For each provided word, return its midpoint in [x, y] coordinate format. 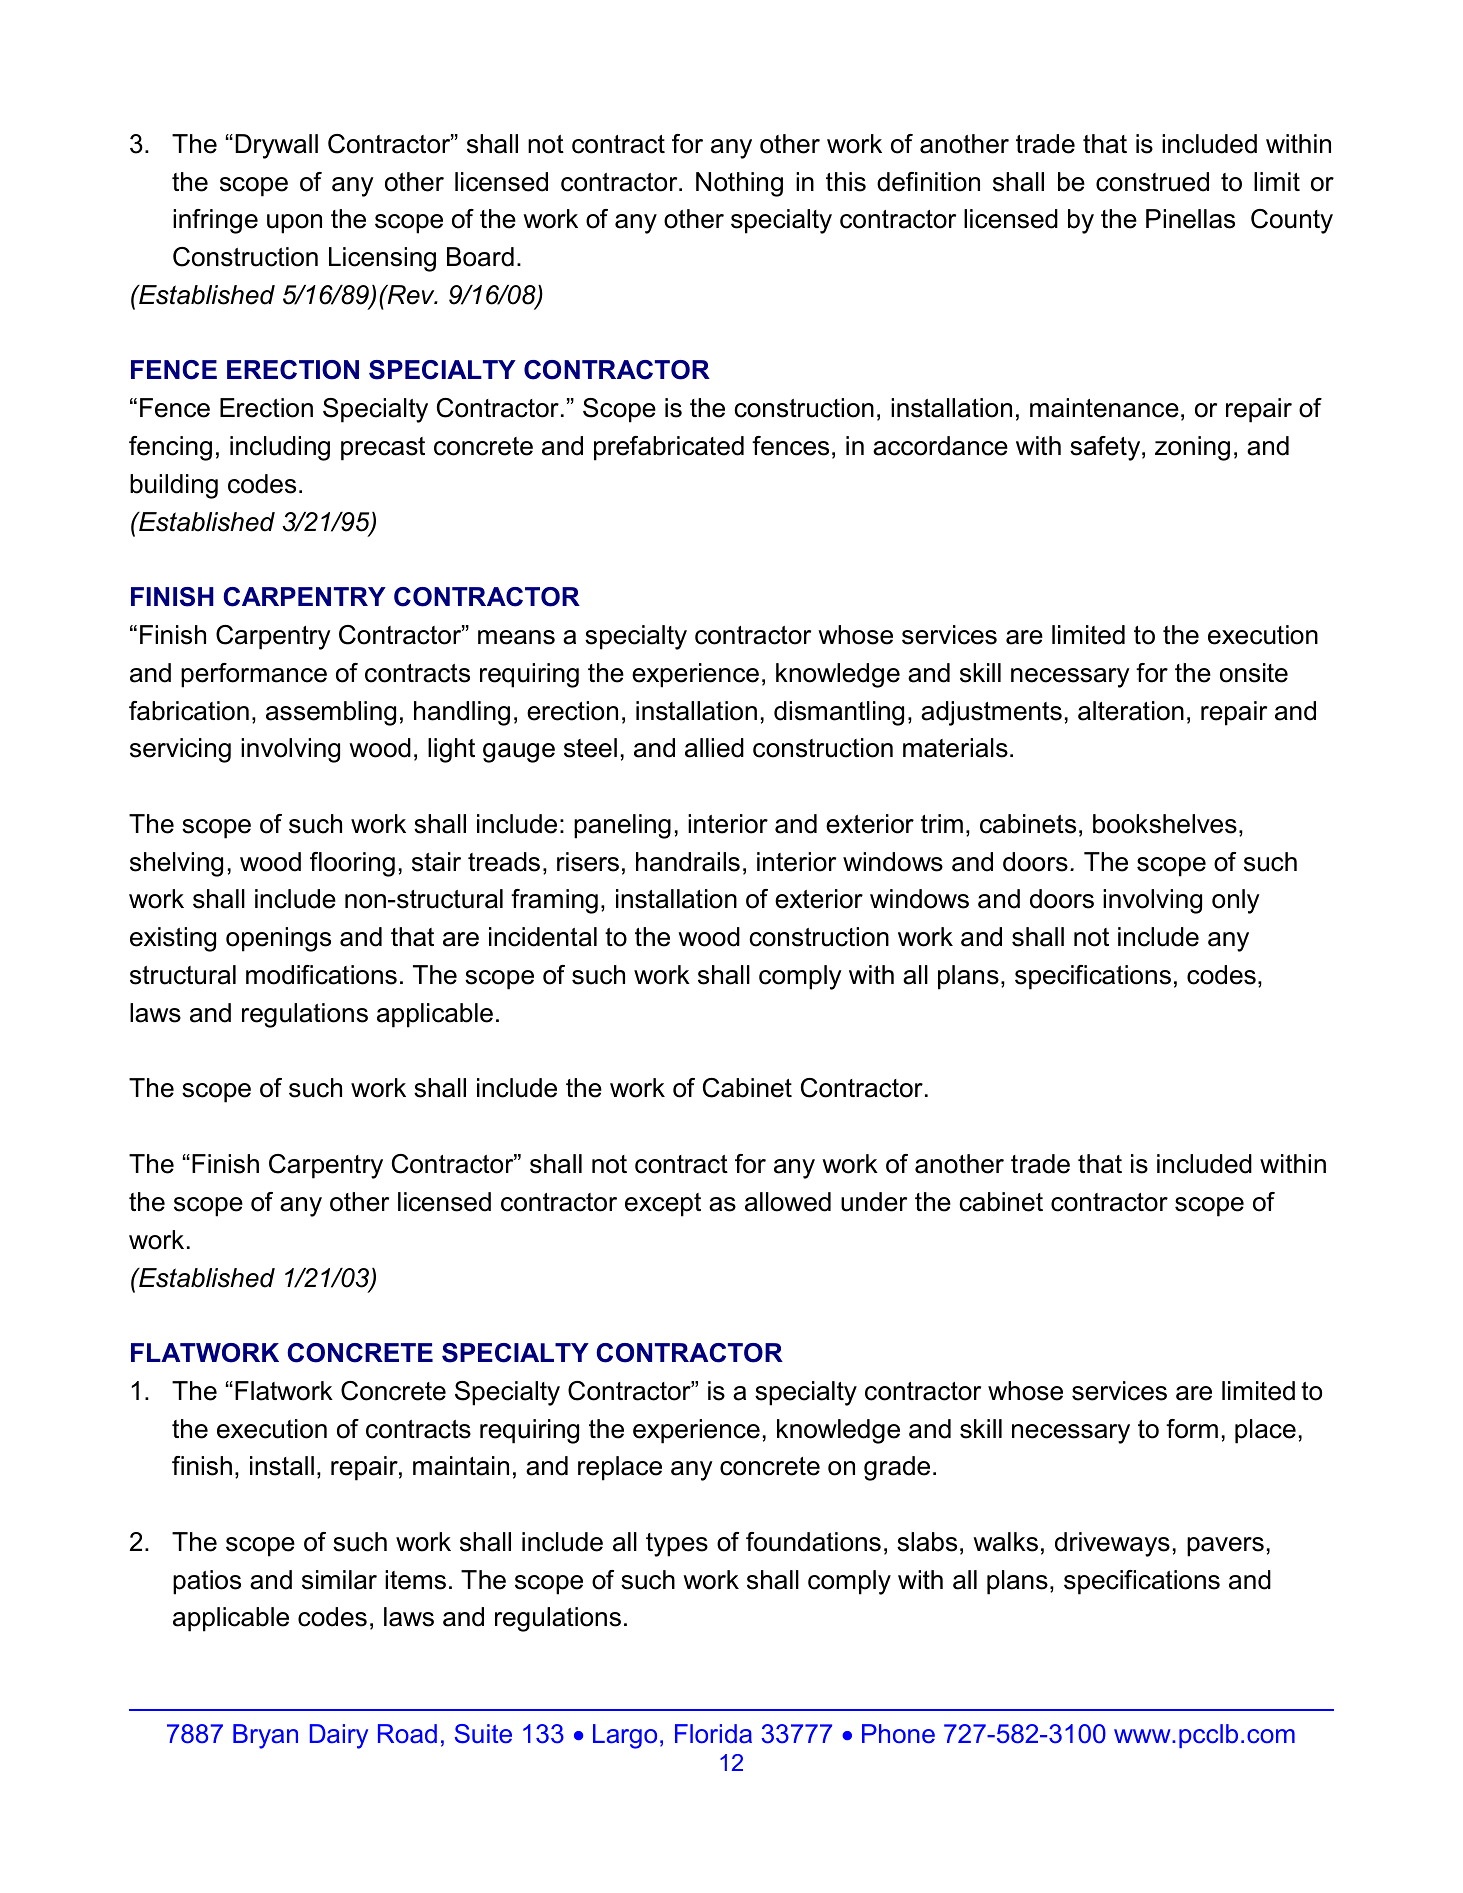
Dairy [339, 1736]
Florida [713, 1734]
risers [588, 862]
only [1236, 901]
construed [1152, 182]
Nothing [739, 184]
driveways [1112, 1544]
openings [278, 939]
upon [294, 224]
